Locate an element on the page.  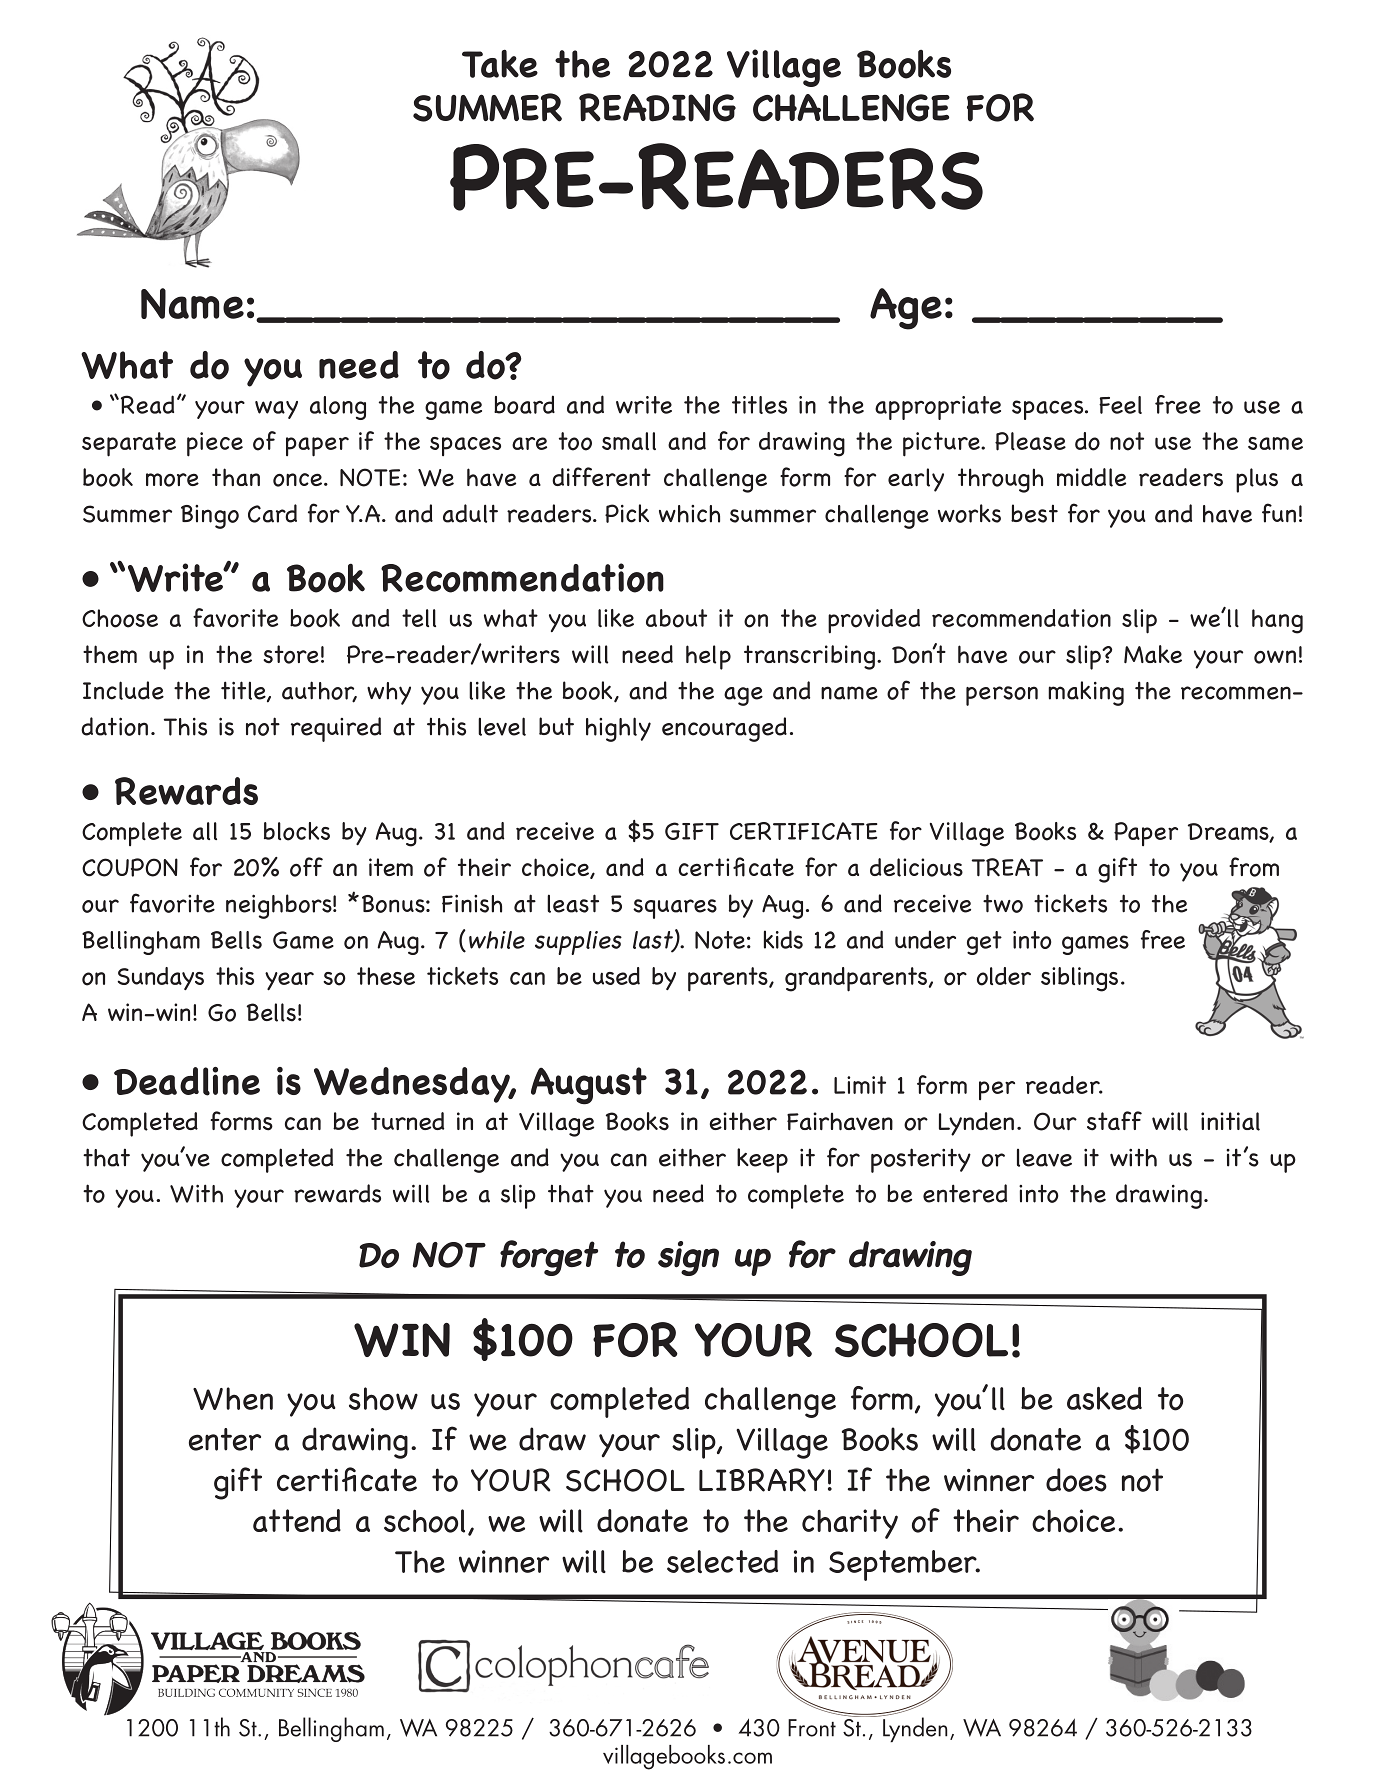
Feel is located at coordinates (1120, 405).
